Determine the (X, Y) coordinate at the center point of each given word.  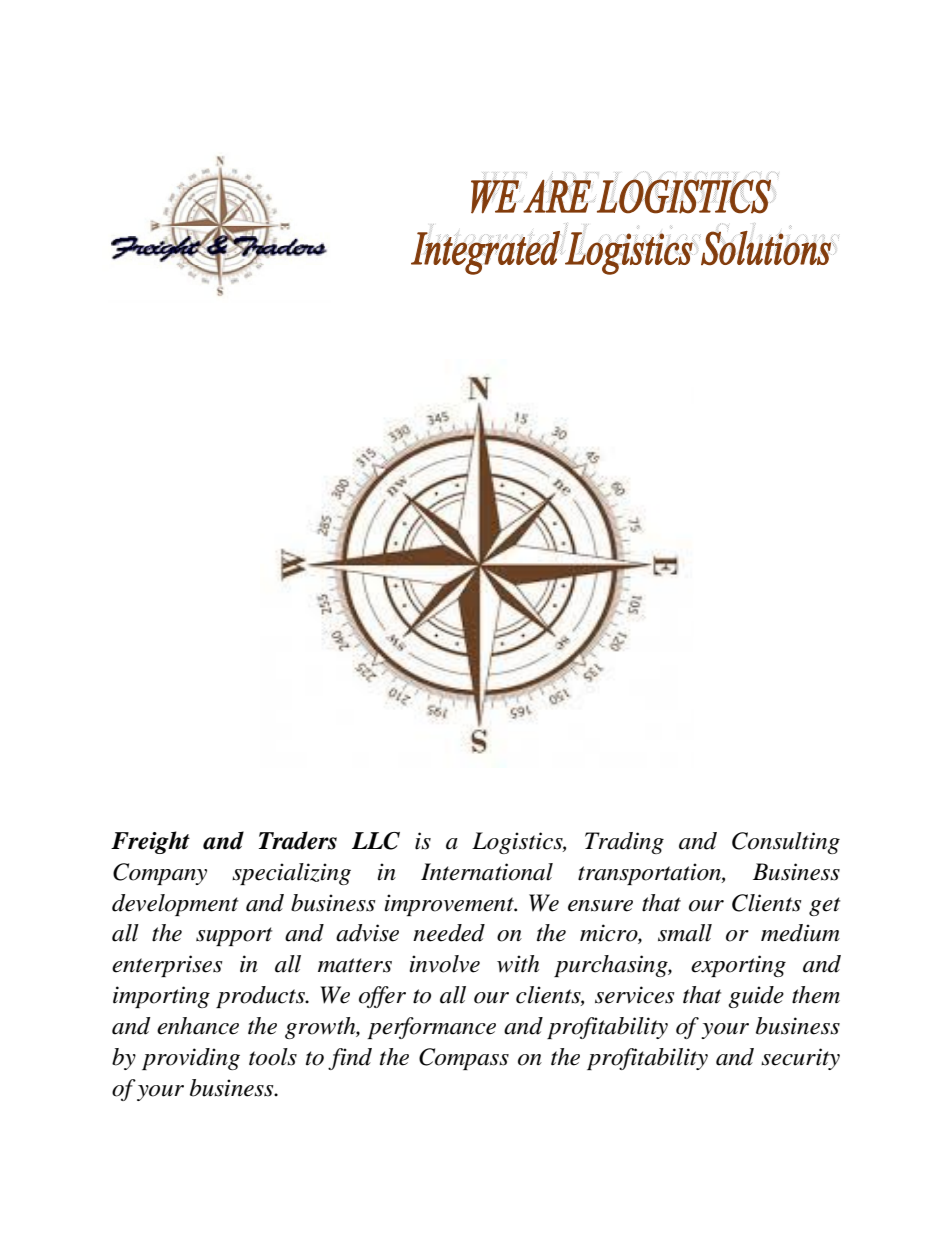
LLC (376, 841)
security (800, 1059)
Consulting (786, 843)
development (175, 905)
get (824, 906)
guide (756, 997)
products (261, 997)
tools (273, 1057)
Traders (298, 840)
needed (449, 933)
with (518, 964)
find (350, 1059)
